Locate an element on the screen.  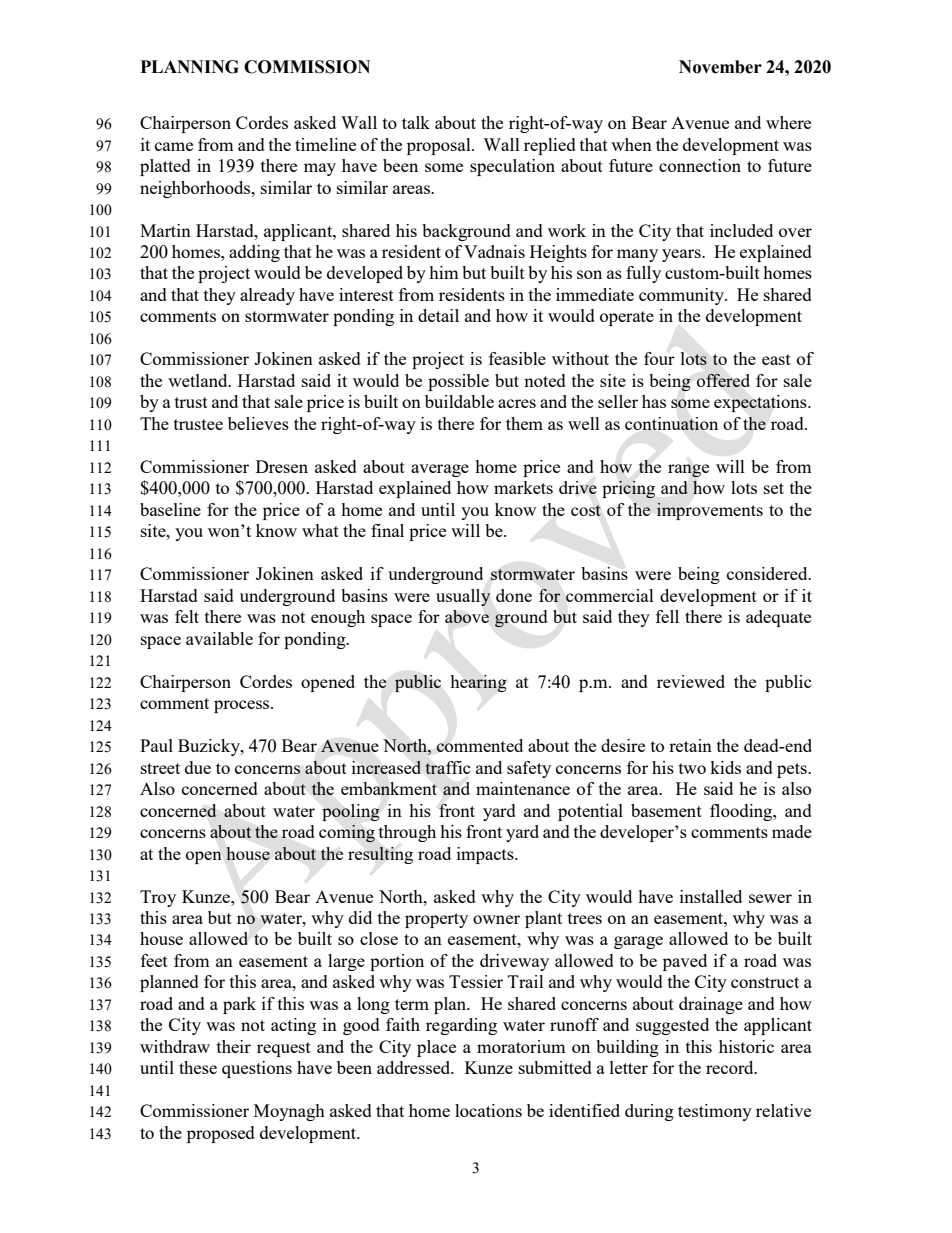
usually is located at coordinates (463, 597).
